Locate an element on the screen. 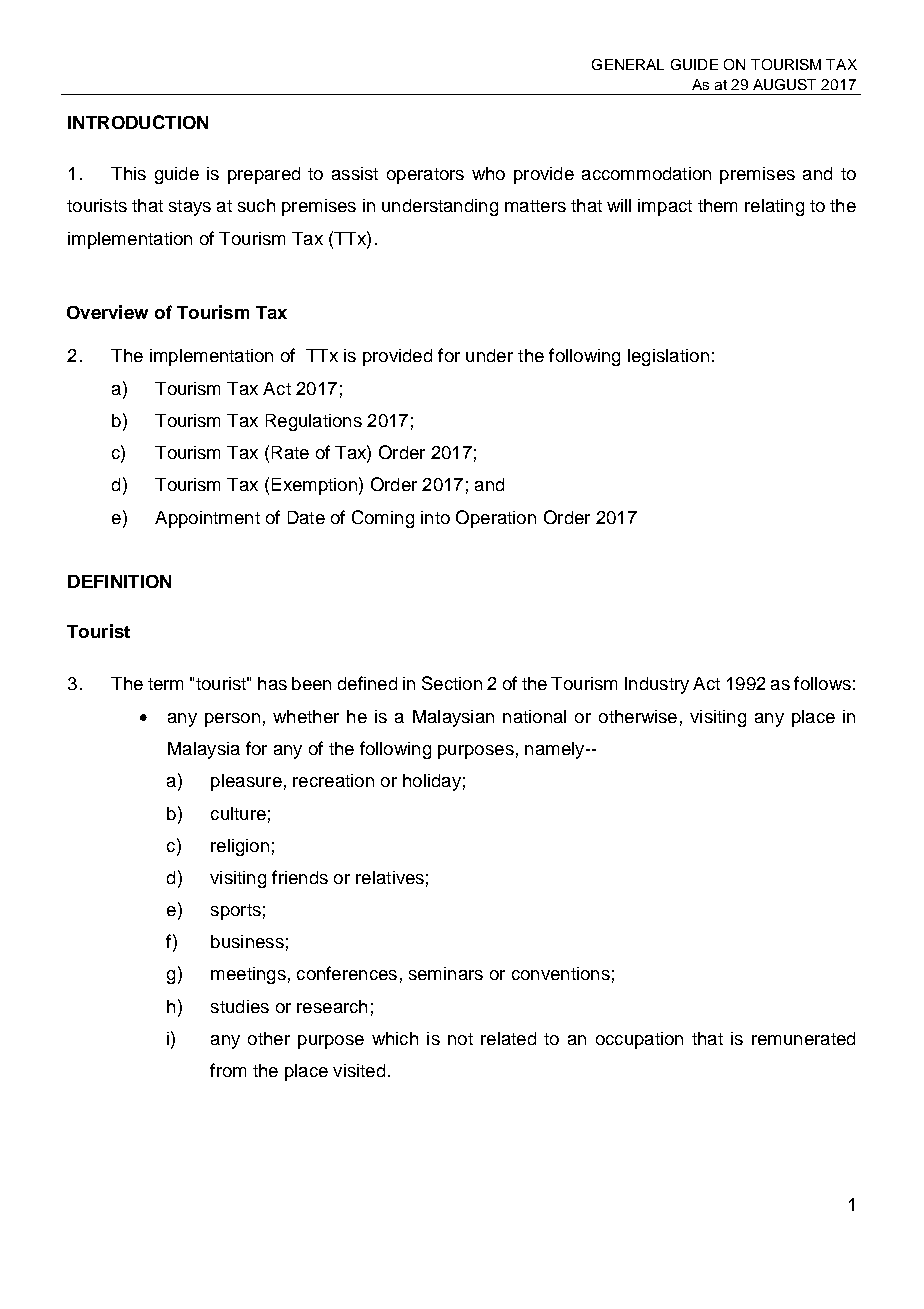  INTRODUCTION is located at coordinates (138, 122).
